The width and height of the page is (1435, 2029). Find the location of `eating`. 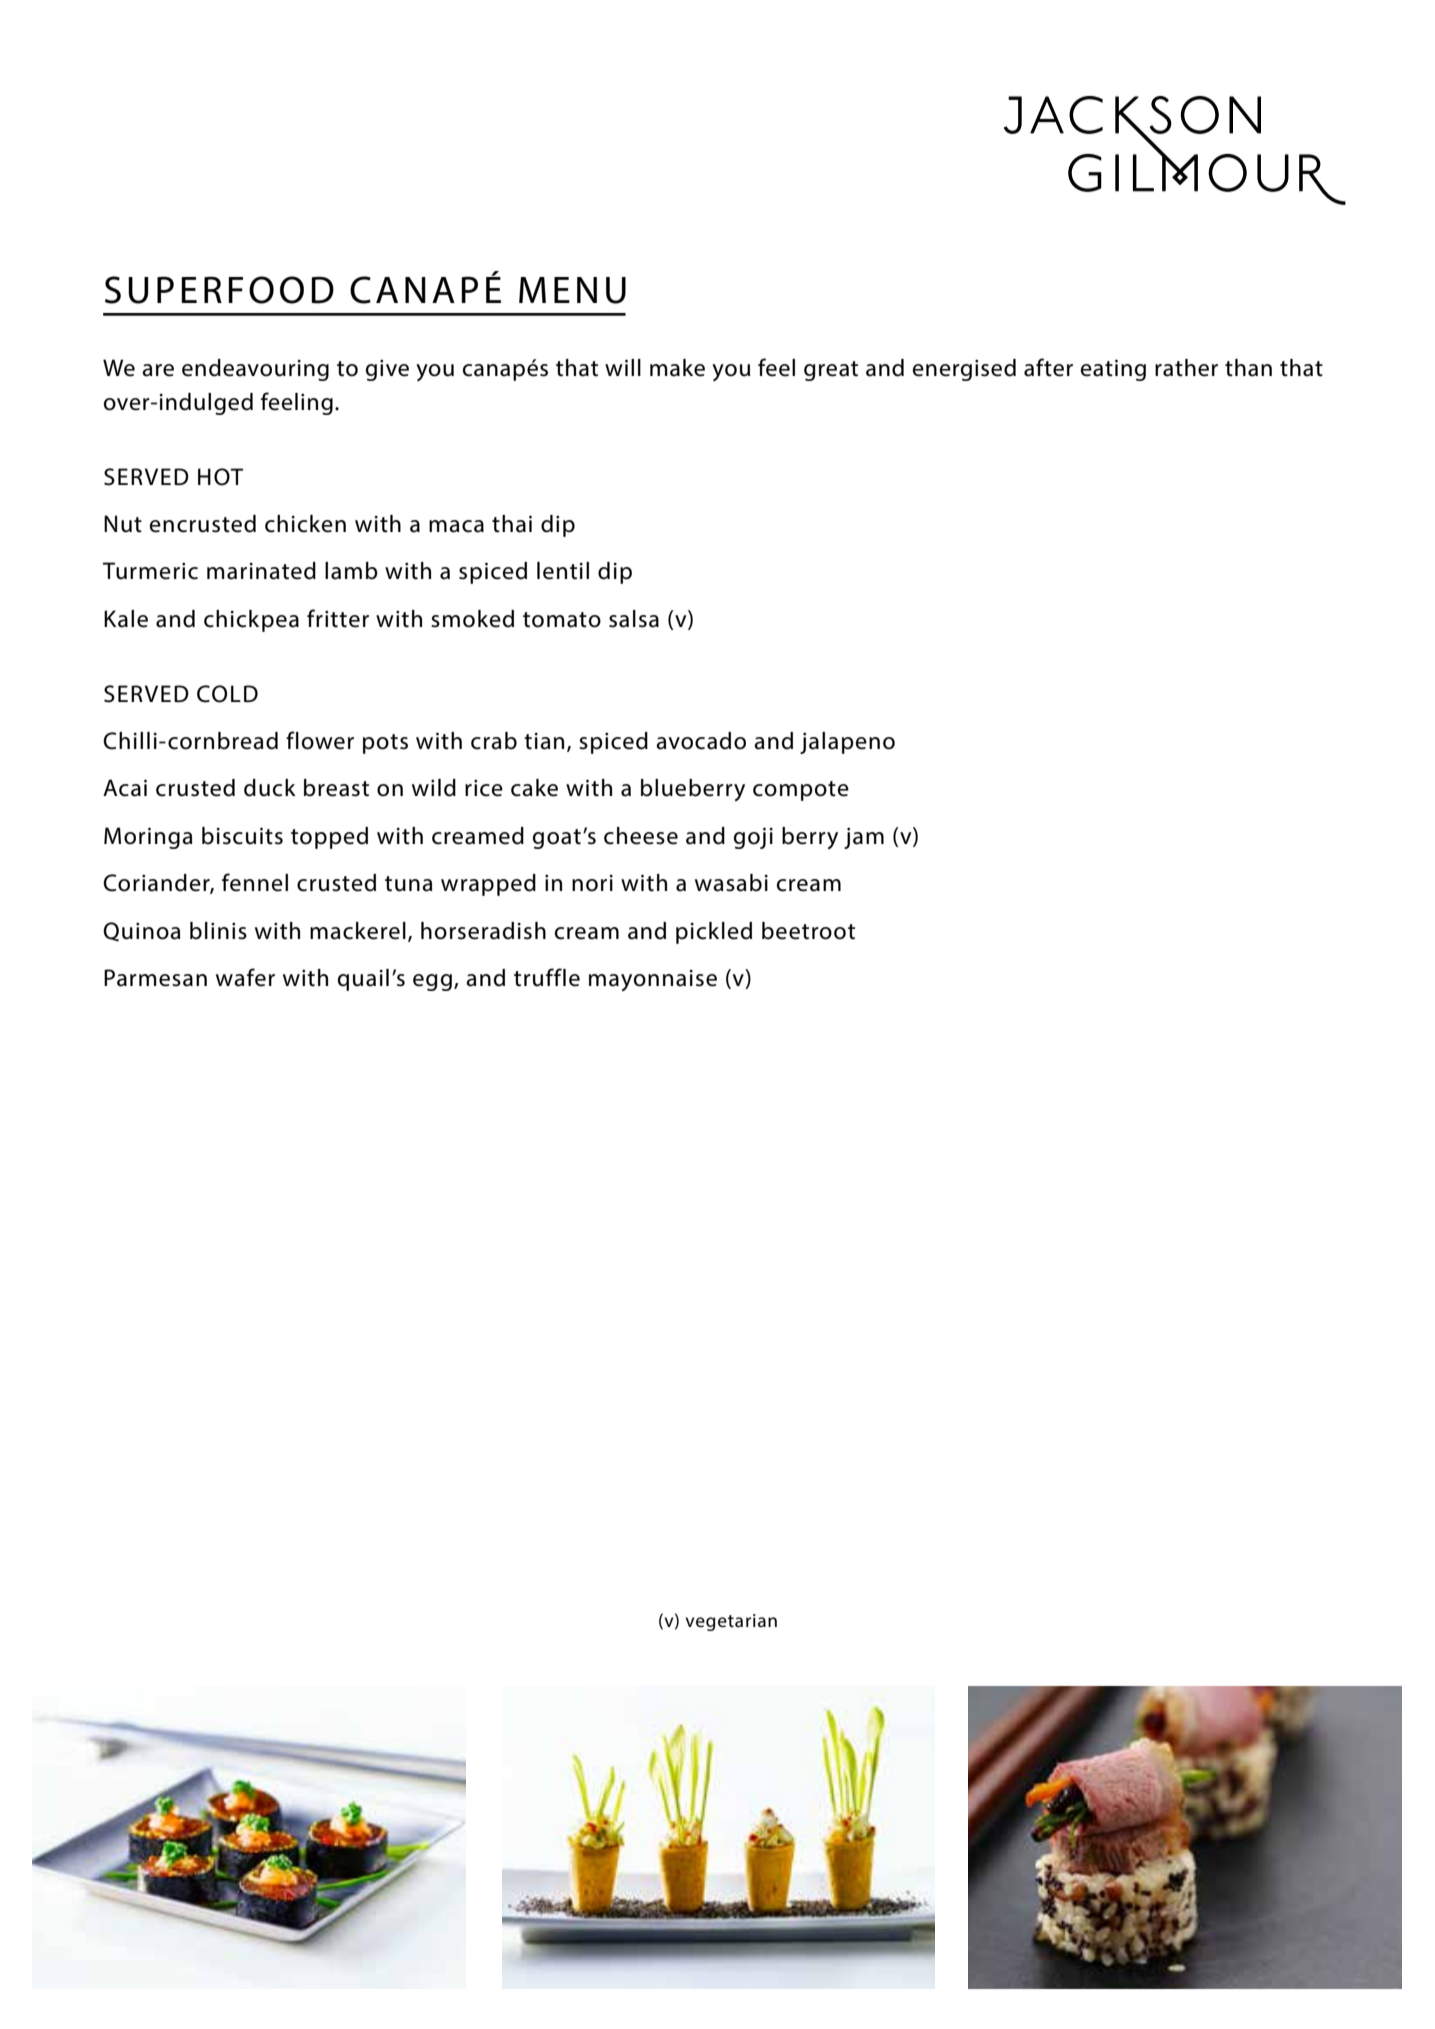

eating is located at coordinates (1113, 370).
